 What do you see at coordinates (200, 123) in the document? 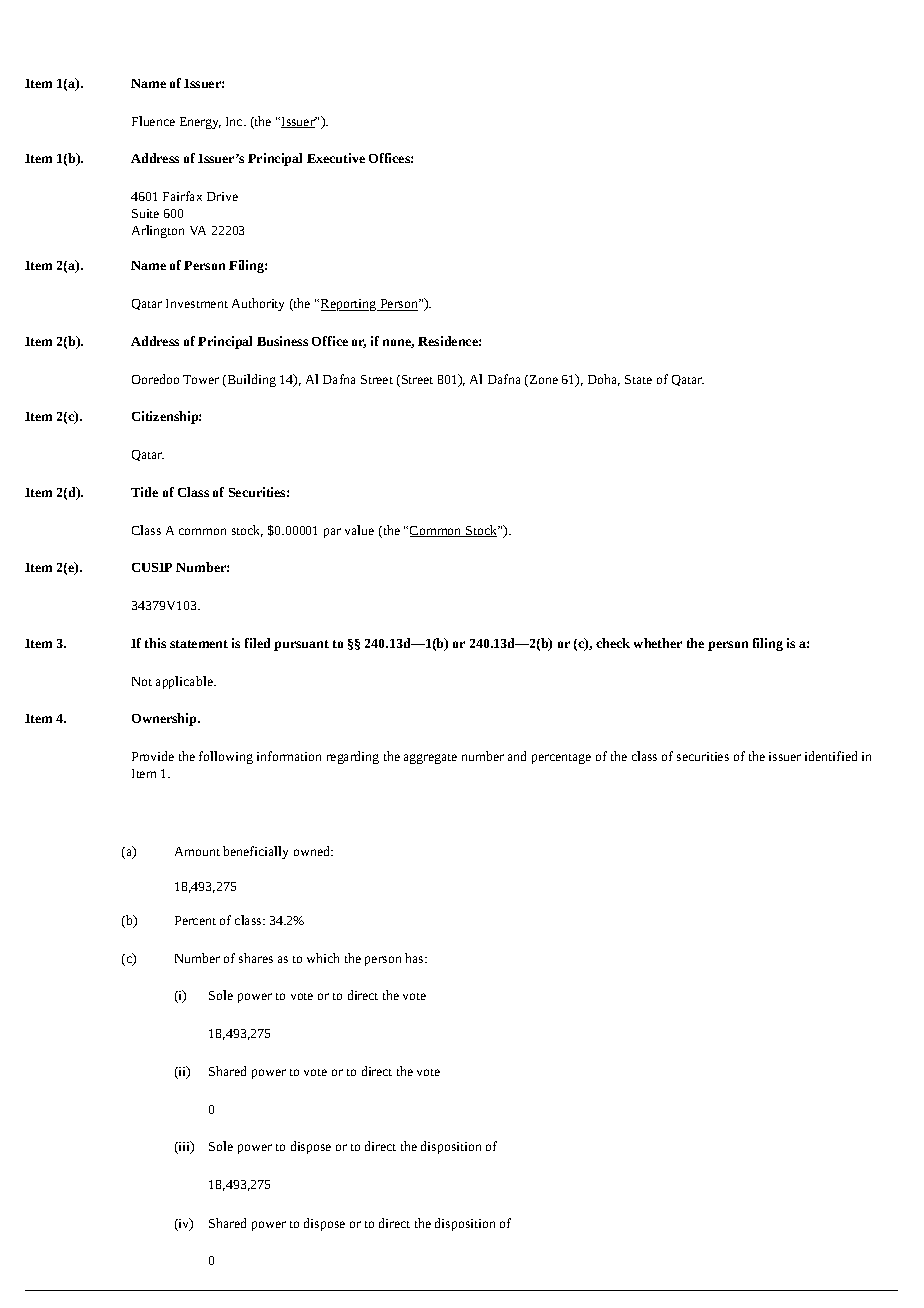
I see `Energy` at bounding box center [200, 123].
